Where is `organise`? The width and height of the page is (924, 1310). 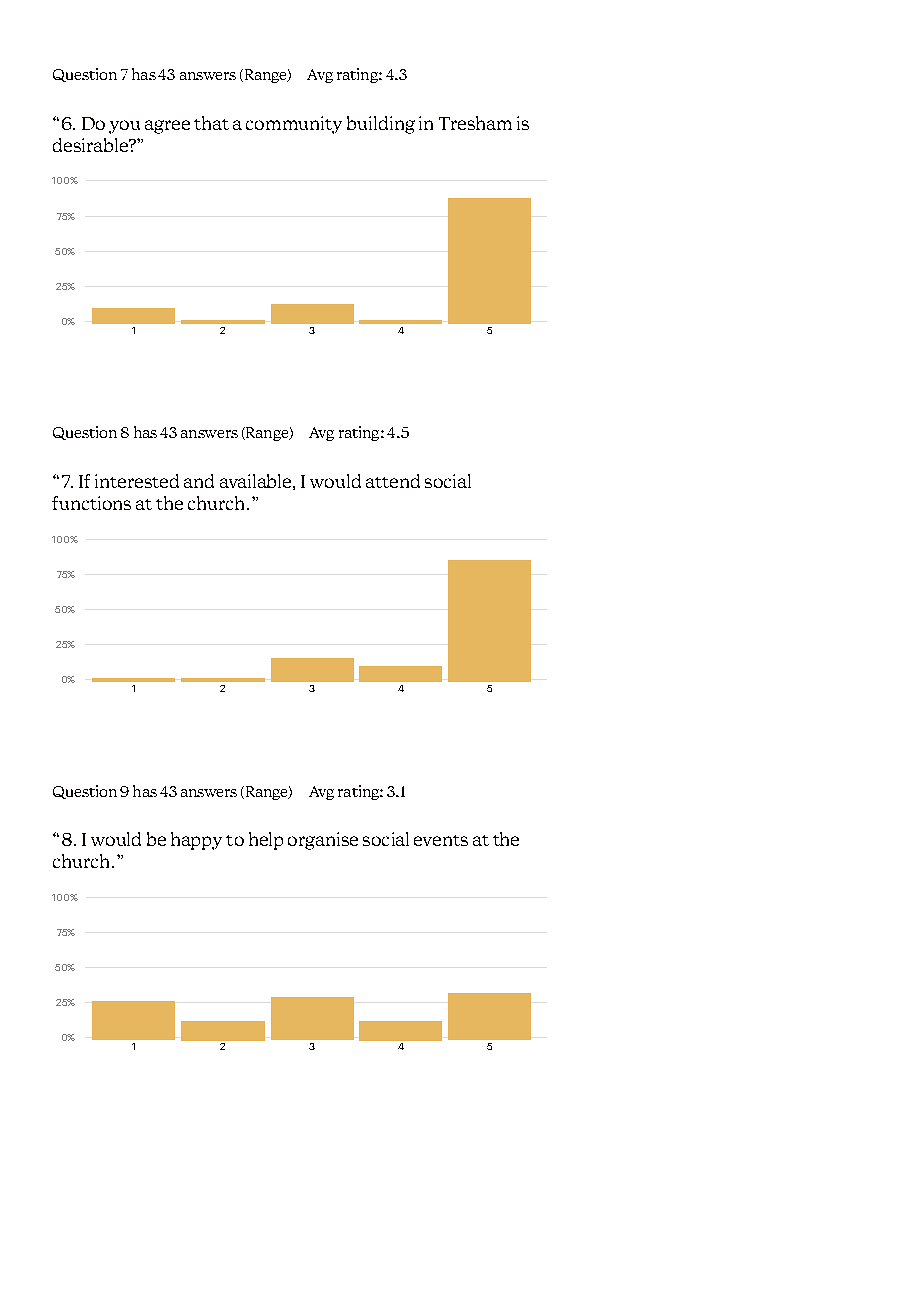
organise is located at coordinates (323, 841).
